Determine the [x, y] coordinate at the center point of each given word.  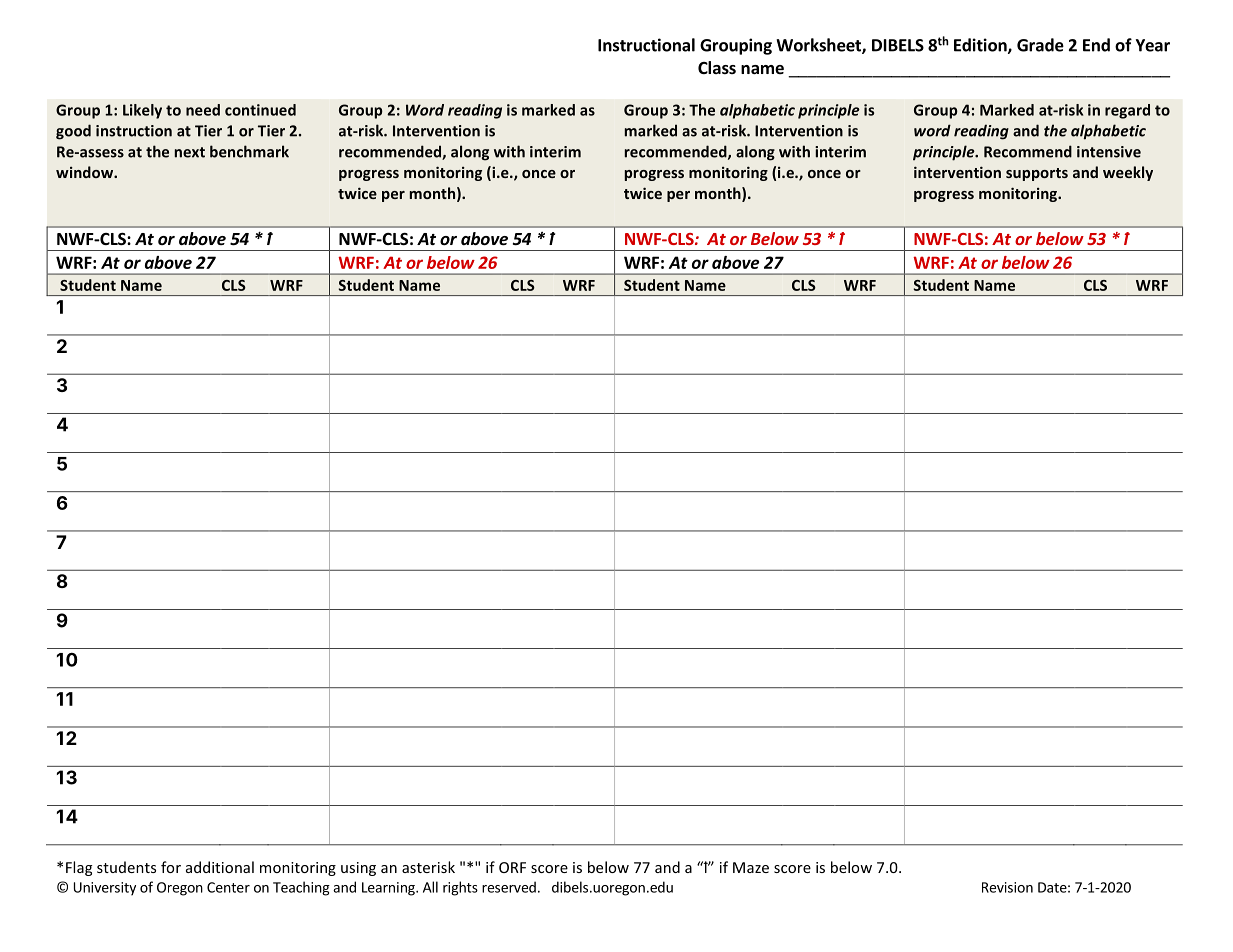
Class [717, 67]
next [190, 152]
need [203, 110]
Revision [1007, 887]
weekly [1128, 173]
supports [1037, 174]
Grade [1040, 45]
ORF [512, 867]
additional [220, 867]
